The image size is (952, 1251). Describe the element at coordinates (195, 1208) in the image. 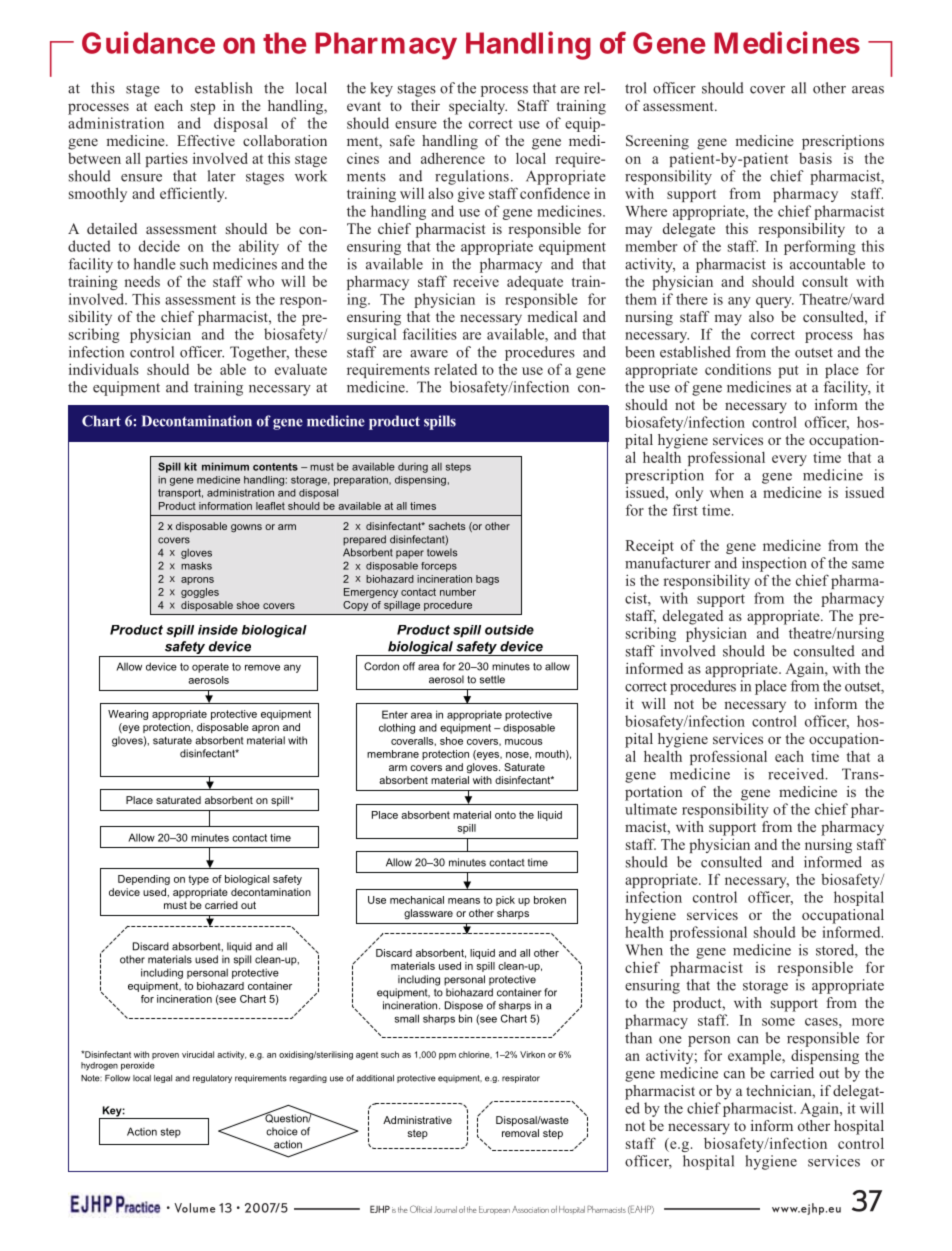

I see `Volume` at that location.
